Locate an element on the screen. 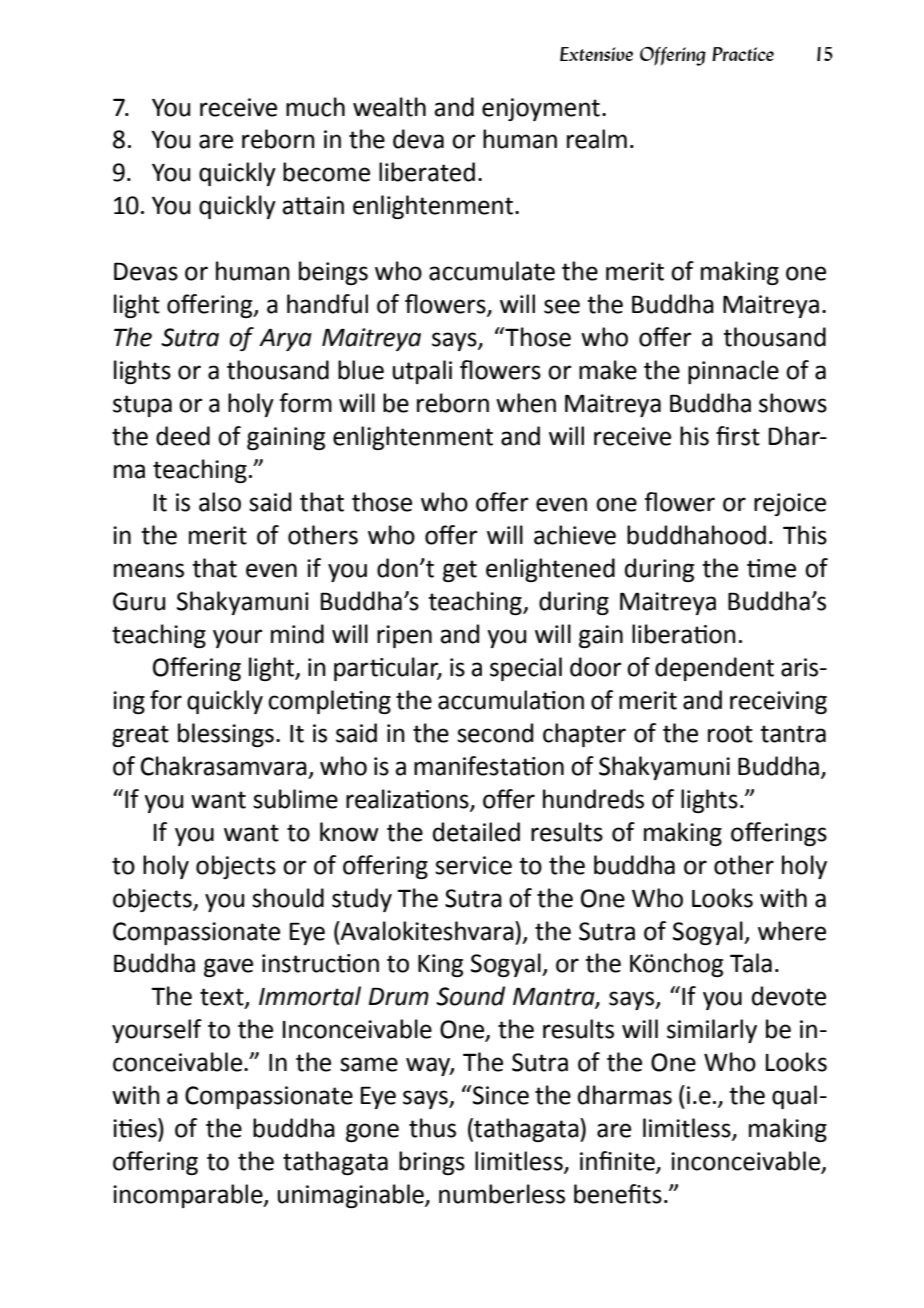 This screenshot has height=1308, width=924. much is located at coordinates (315, 107).
